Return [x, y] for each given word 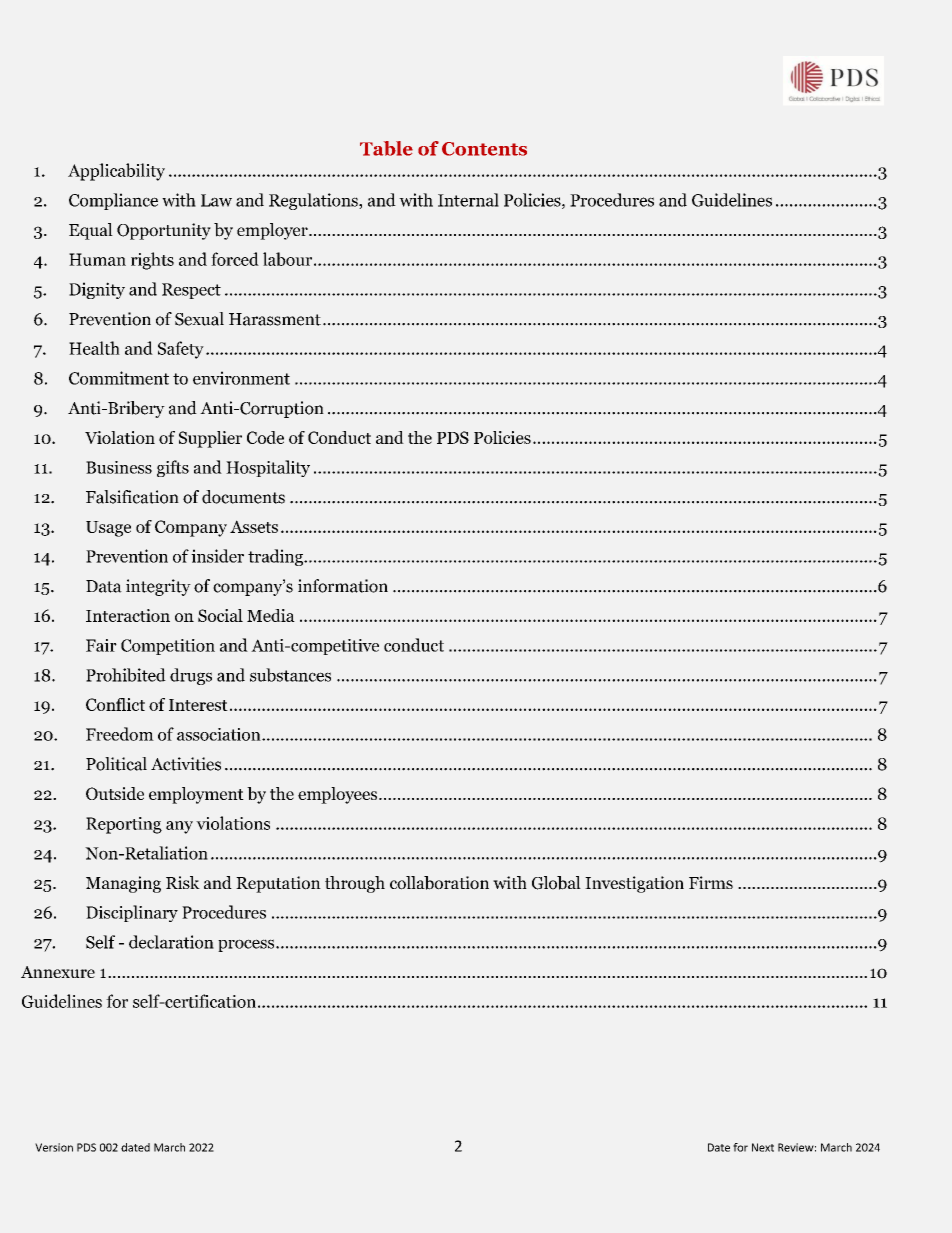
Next [763, 1147]
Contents [484, 149]
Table [386, 148]
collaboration [439, 883]
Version [54, 1147]
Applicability [116, 172]
